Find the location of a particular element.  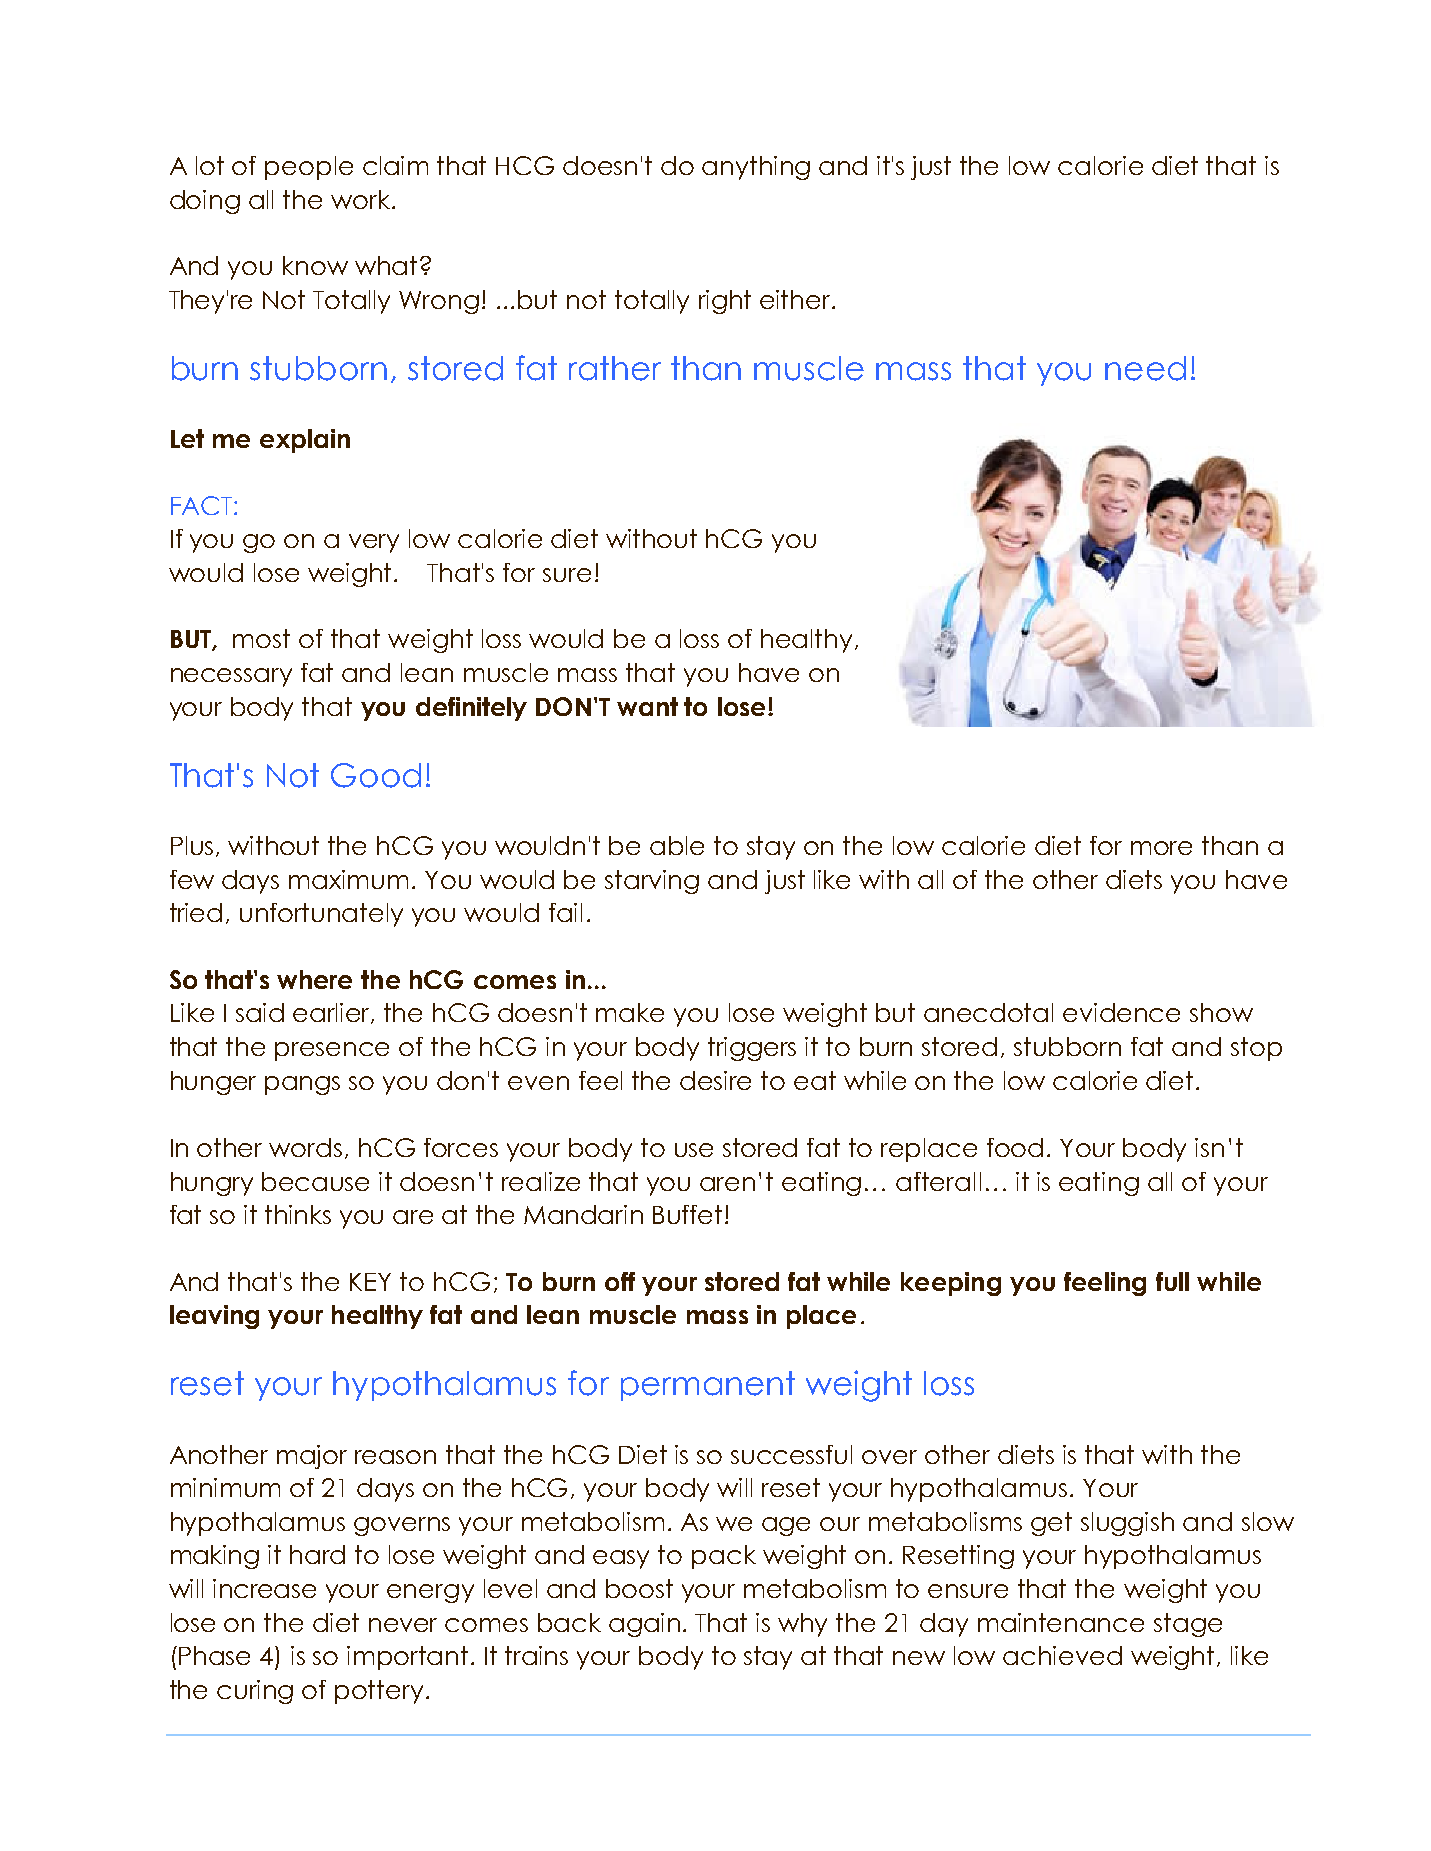

permanent is located at coordinates (708, 1386).
